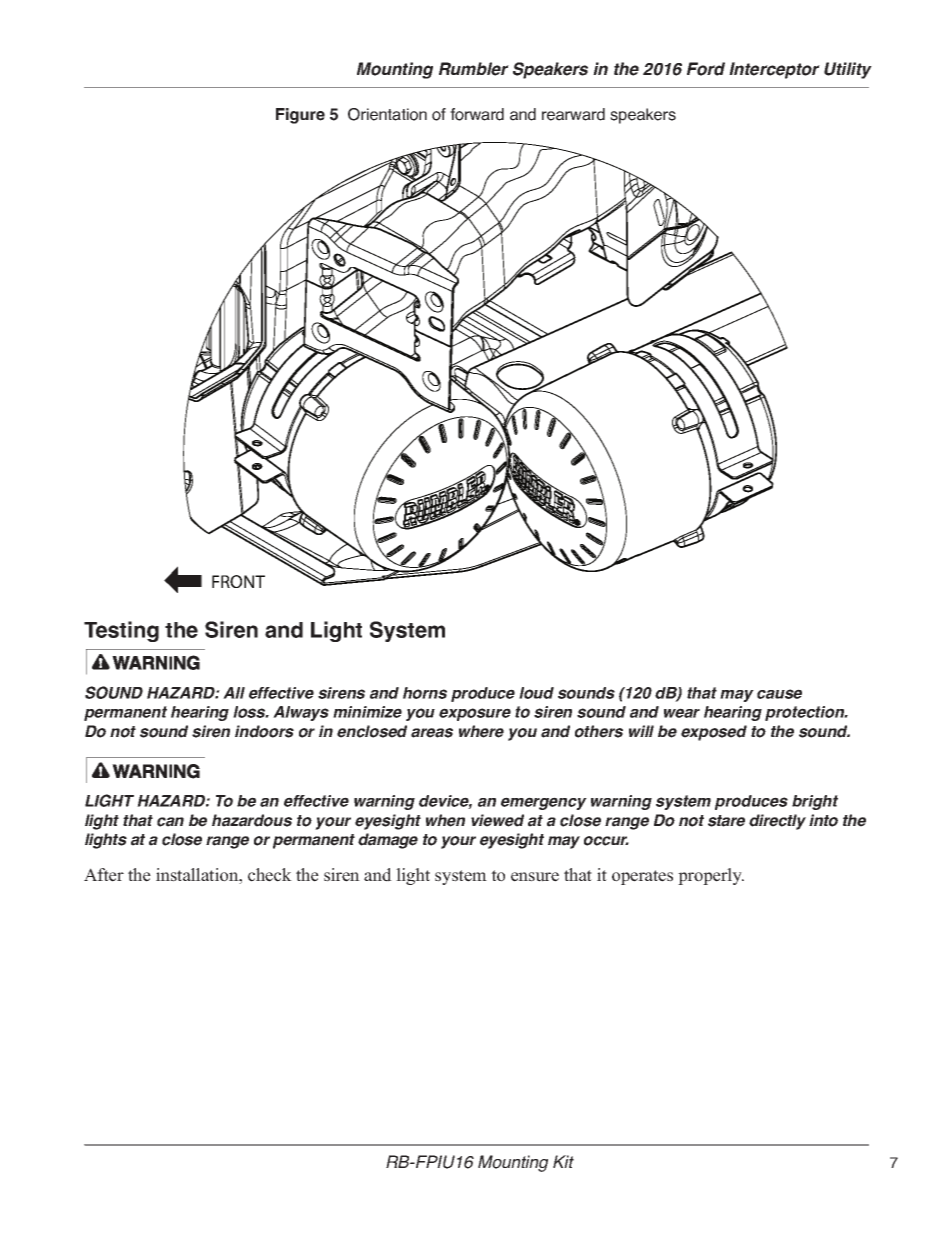 This document has width=952, height=1233. I want to click on FRONT, so click(238, 581).
